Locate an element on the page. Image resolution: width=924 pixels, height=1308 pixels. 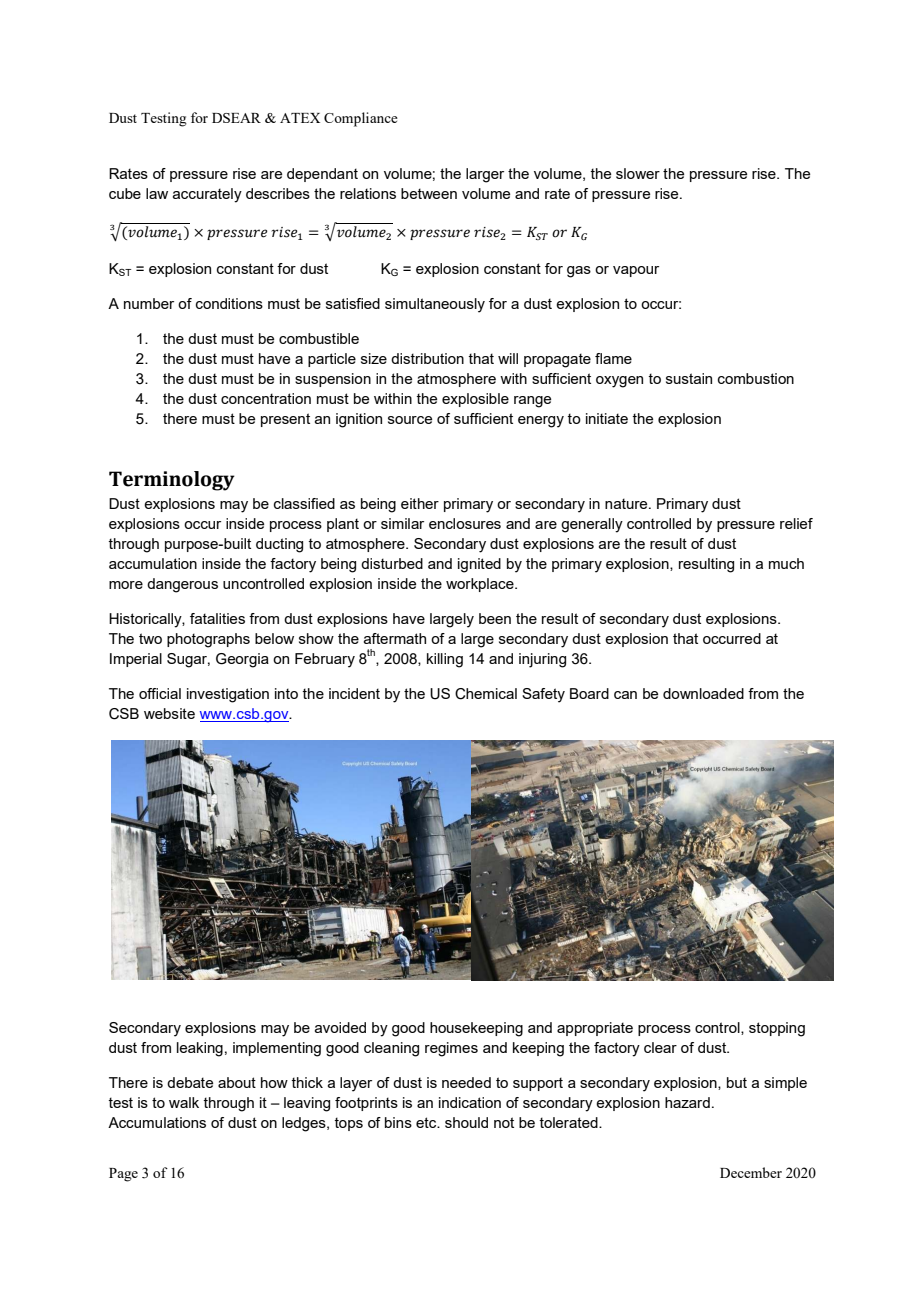
slower is located at coordinates (638, 173).
